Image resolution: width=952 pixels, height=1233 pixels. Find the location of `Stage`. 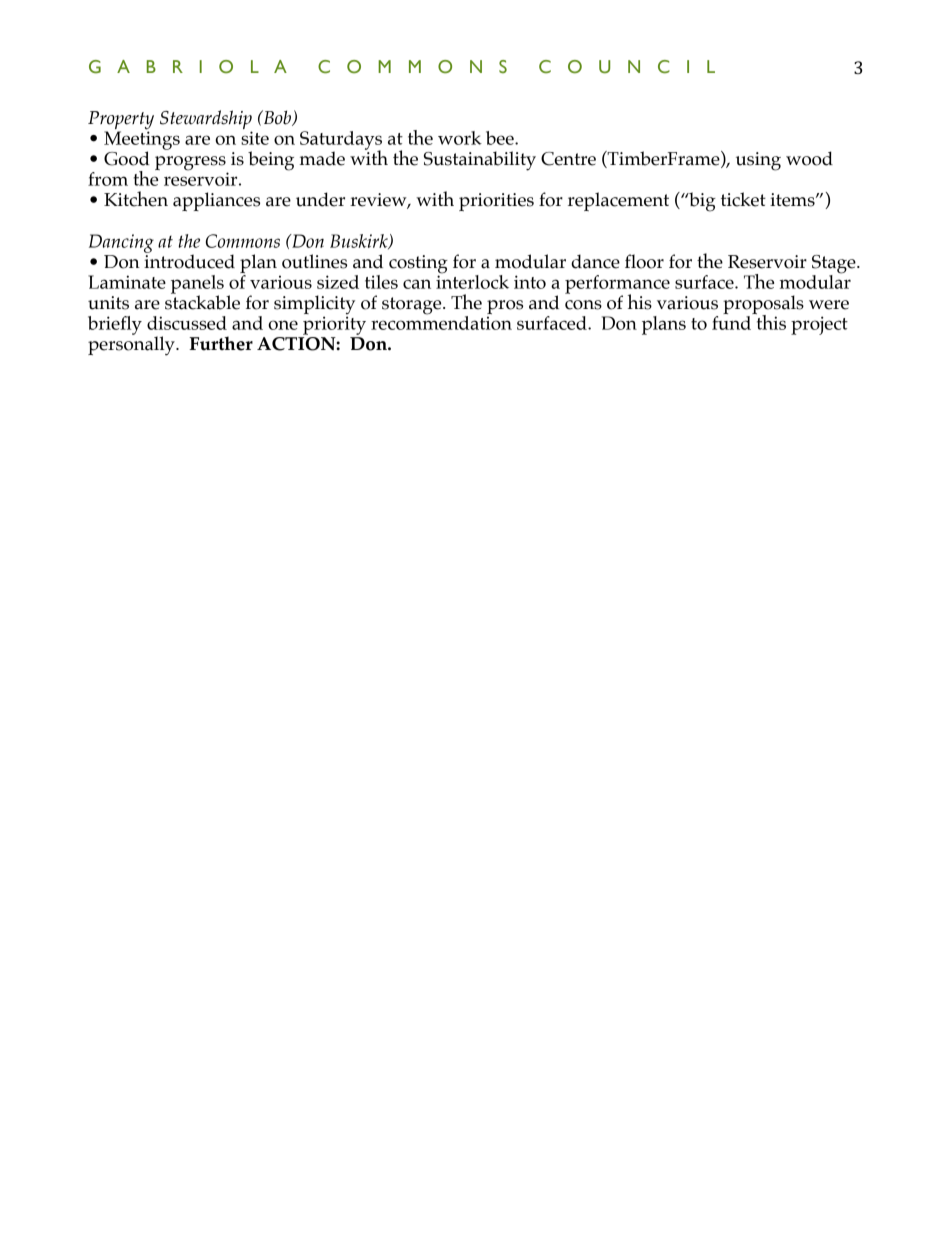

Stage is located at coordinates (835, 265).
